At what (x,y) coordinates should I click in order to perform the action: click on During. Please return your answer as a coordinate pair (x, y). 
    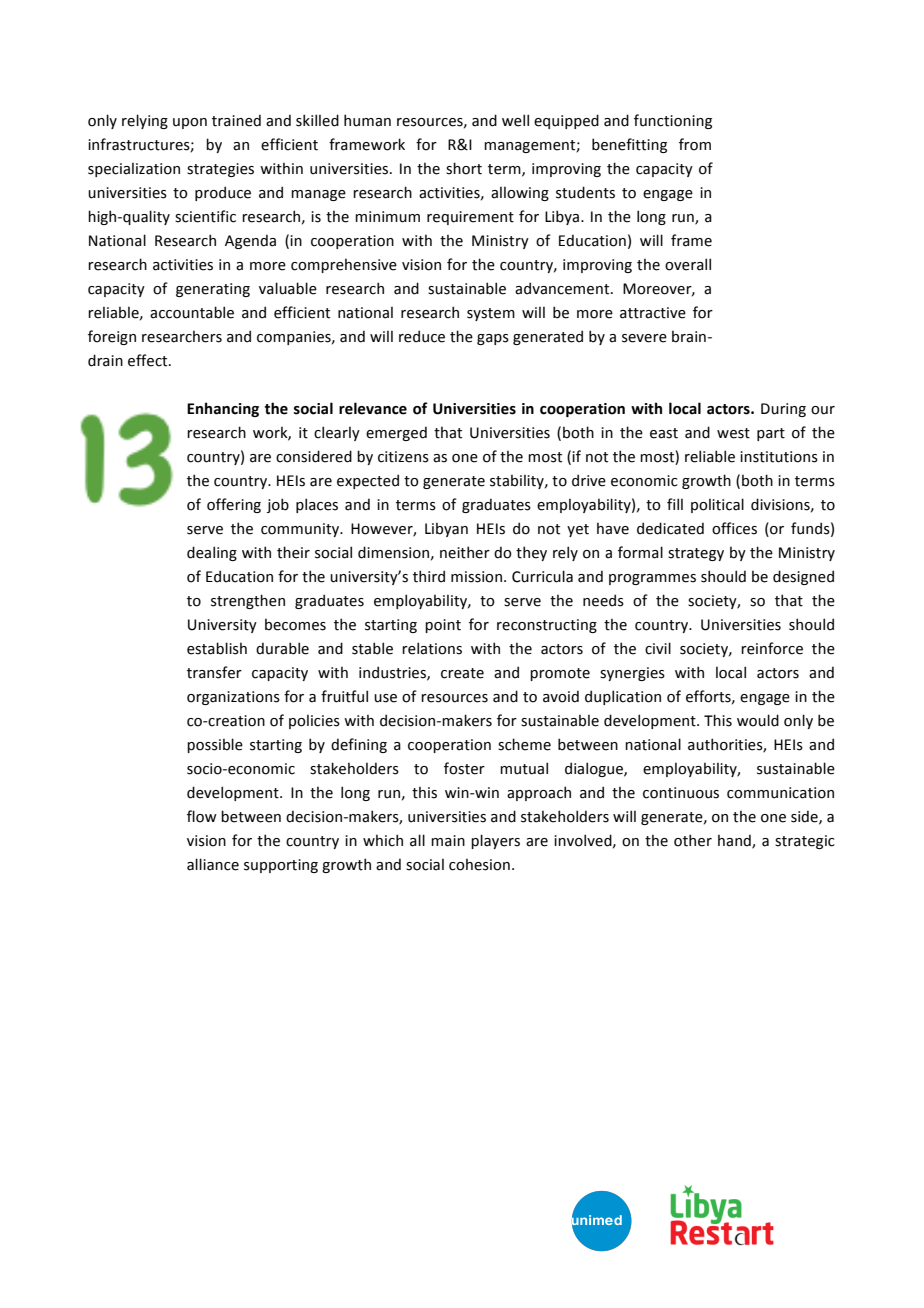
    Looking at the image, I should click on (783, 410).
